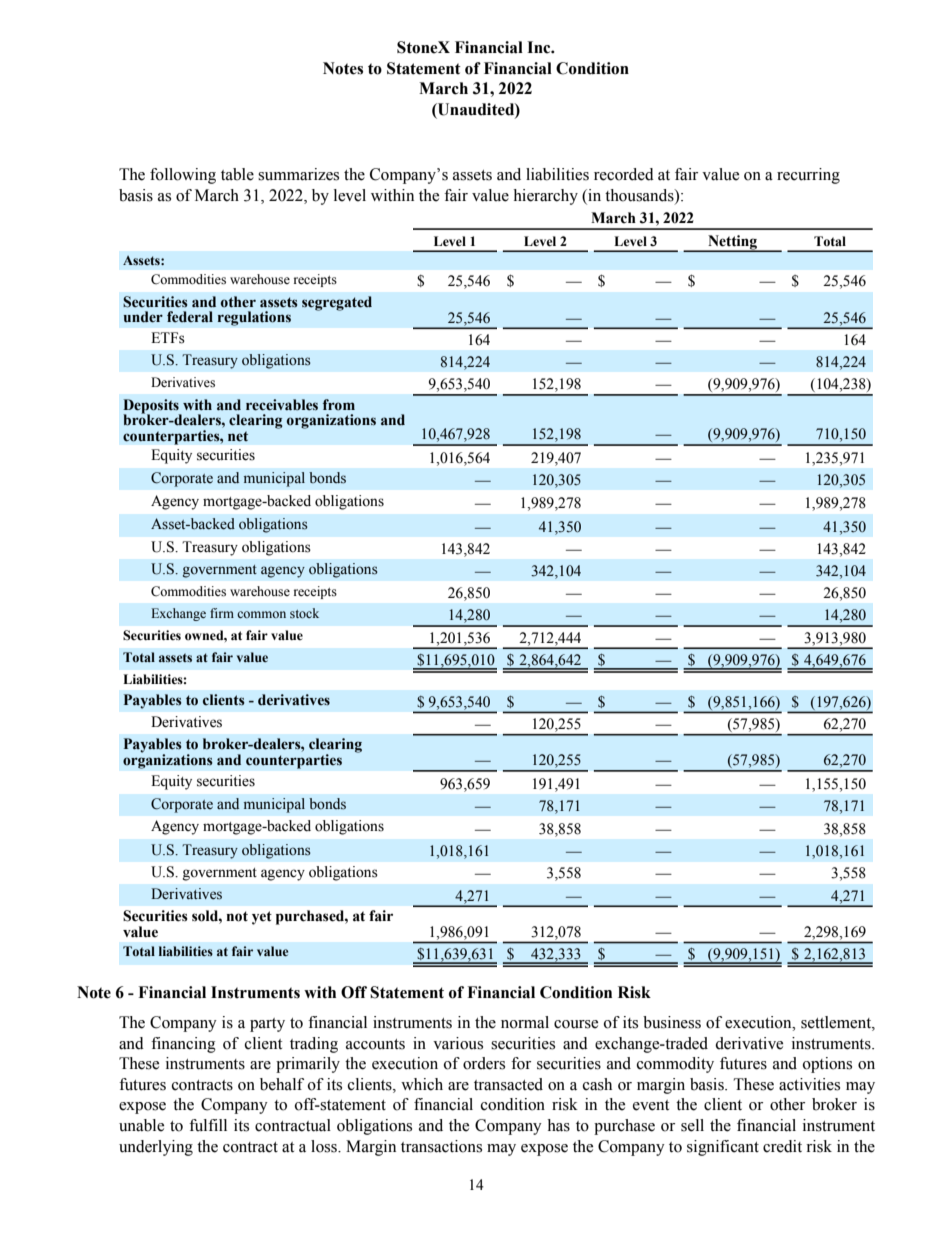 This screenshot has height=1233, width=952. What do you see at coordinates (237, 174) in the screenshot?
I see `table` at bounding box center [237, 174].
